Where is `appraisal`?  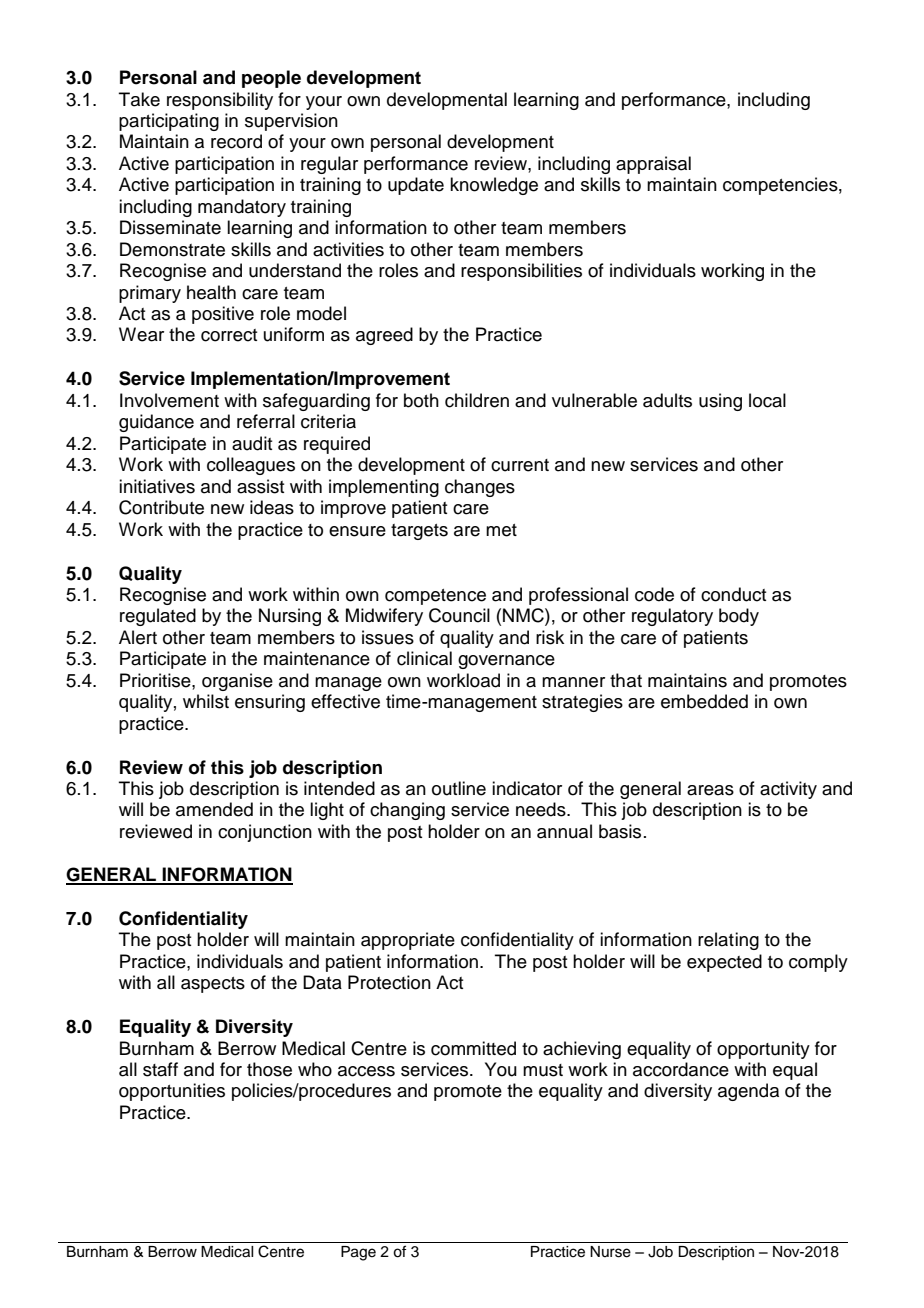
appraisal is located at coordinates (653, 165).
